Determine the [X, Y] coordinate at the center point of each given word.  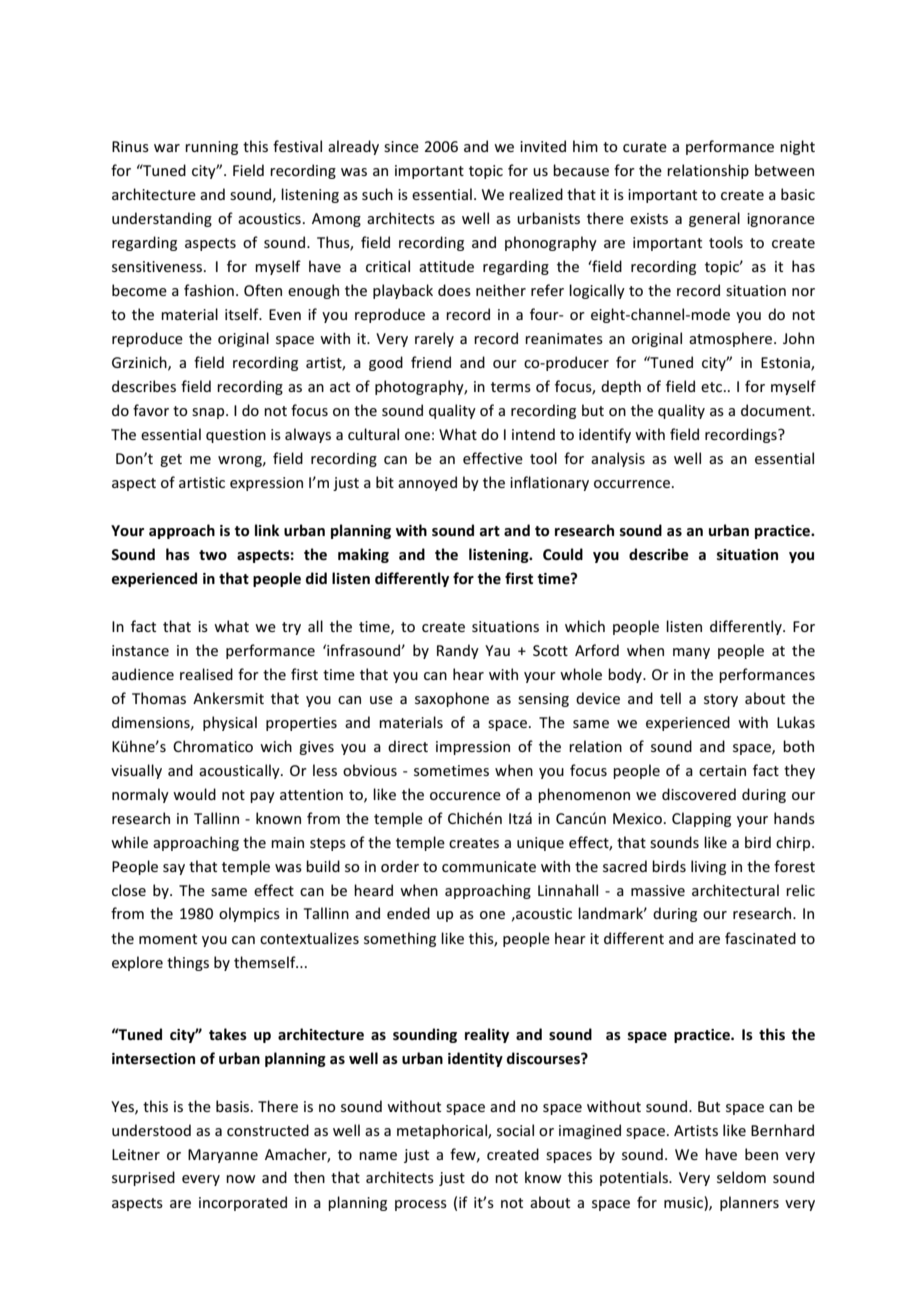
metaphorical [443, 1131]
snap [209, 413]
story [721, 700]
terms [511, 387]
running [211, 148]
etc [711, 387]
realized [536, 194]
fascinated [760, 938]
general [714, 219]
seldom [741, 1177]
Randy [458, 651]
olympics [249, 914]
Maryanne [223, 1156]
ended [408, 913]
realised [206, 674]
